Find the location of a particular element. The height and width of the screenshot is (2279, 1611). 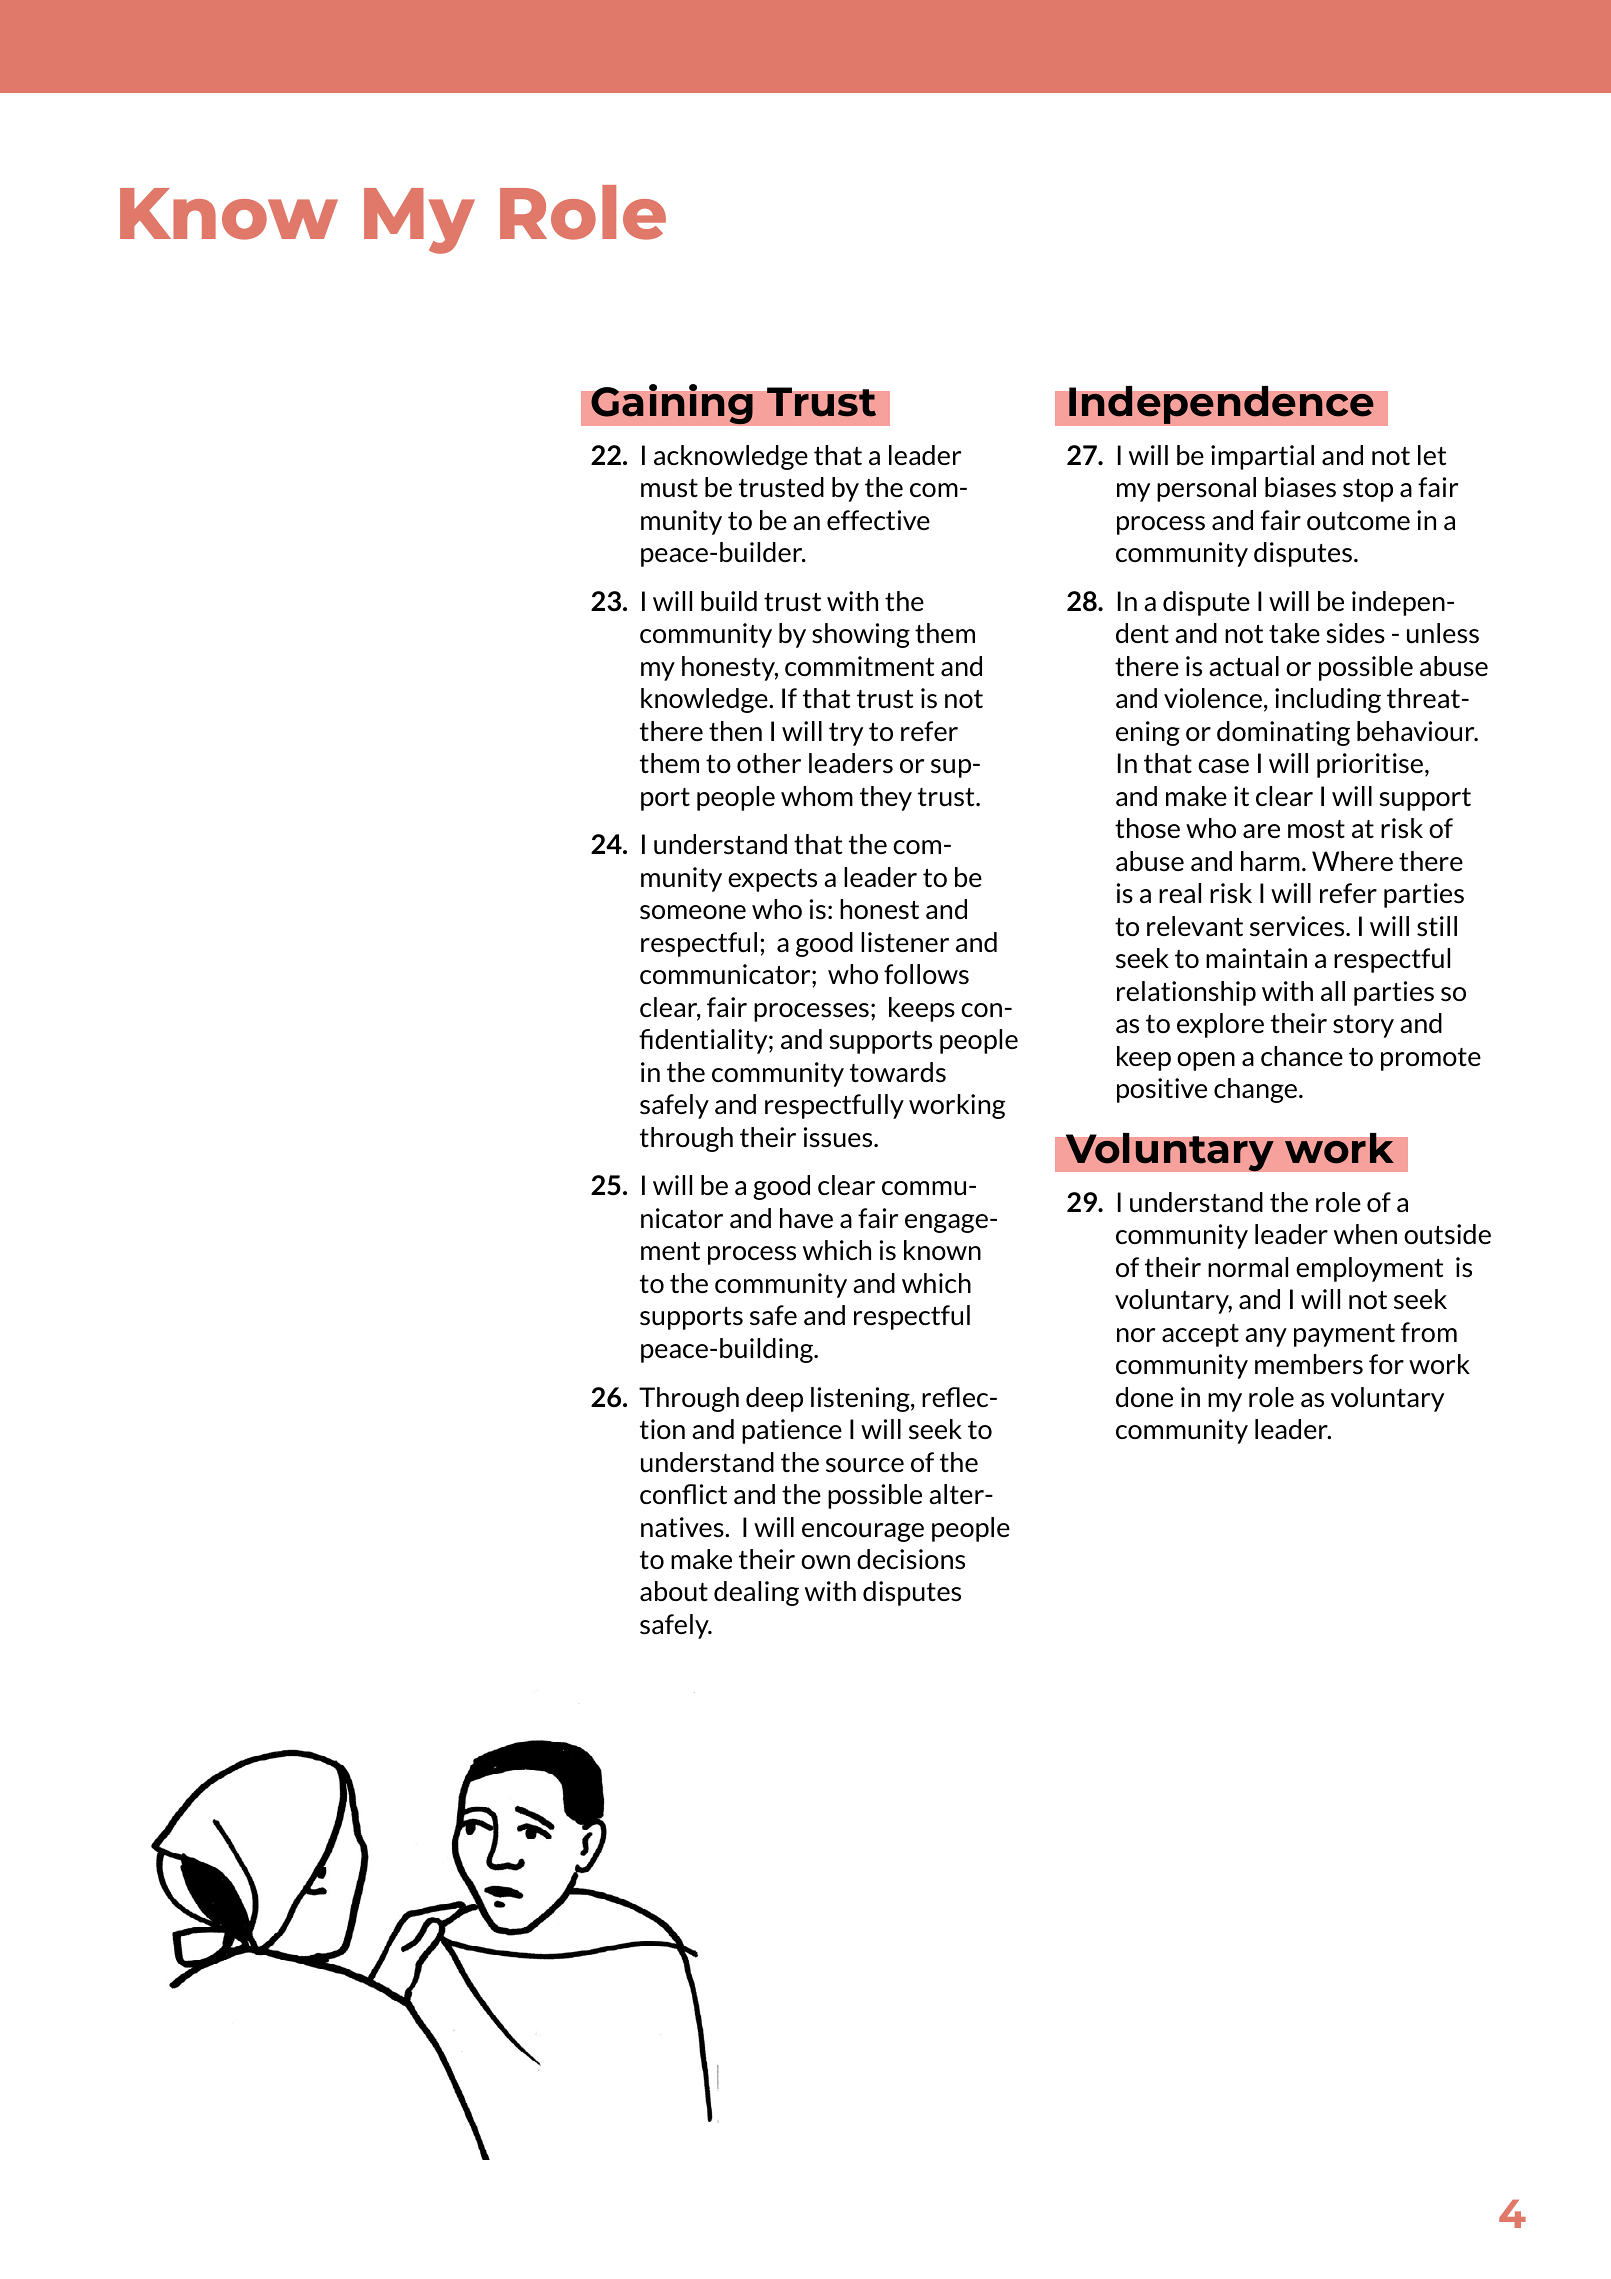

must is located at coordinates (669, 488).
